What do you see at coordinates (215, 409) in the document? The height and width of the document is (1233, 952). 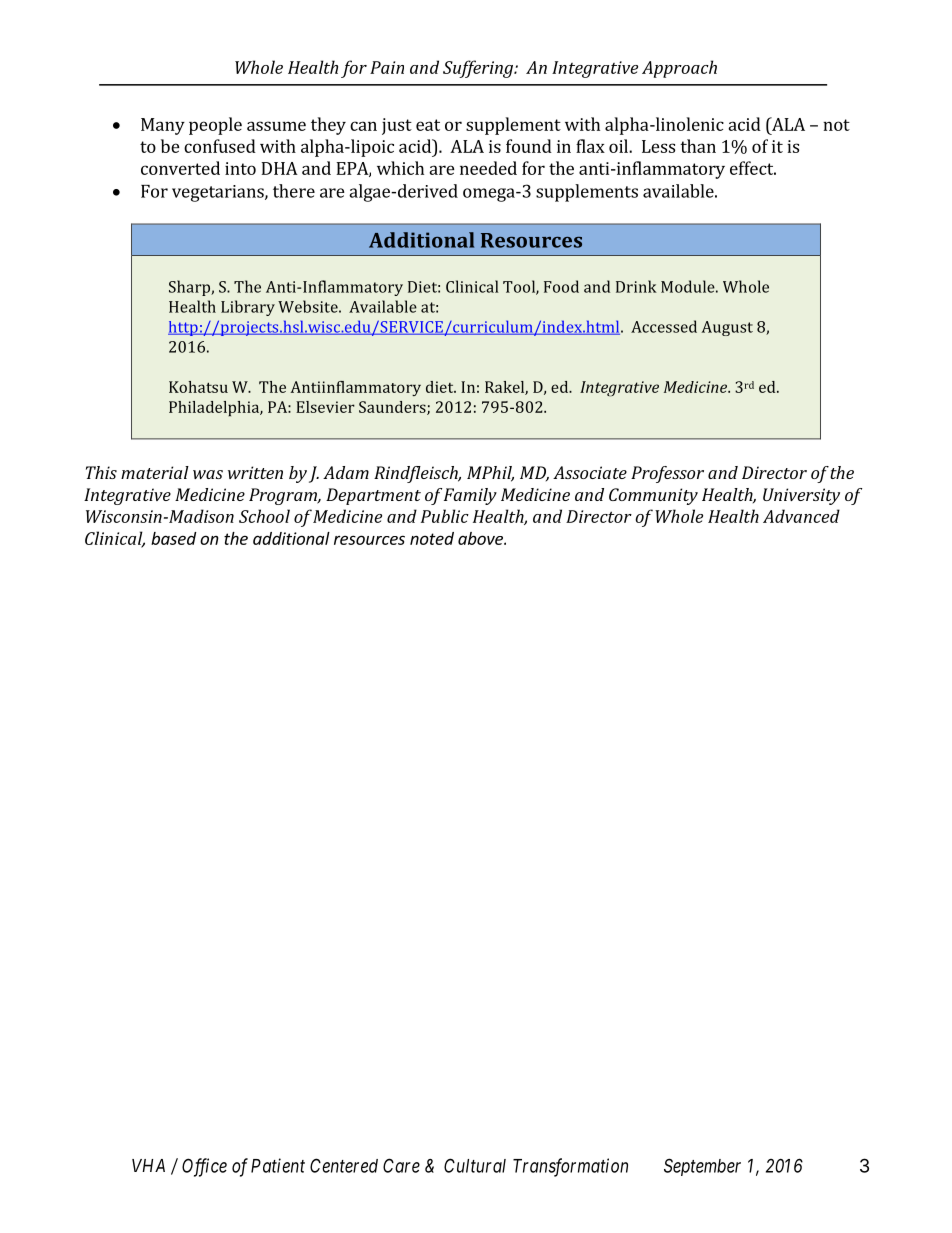 I see `Philadelphia` at bounding box center [215, 409].
